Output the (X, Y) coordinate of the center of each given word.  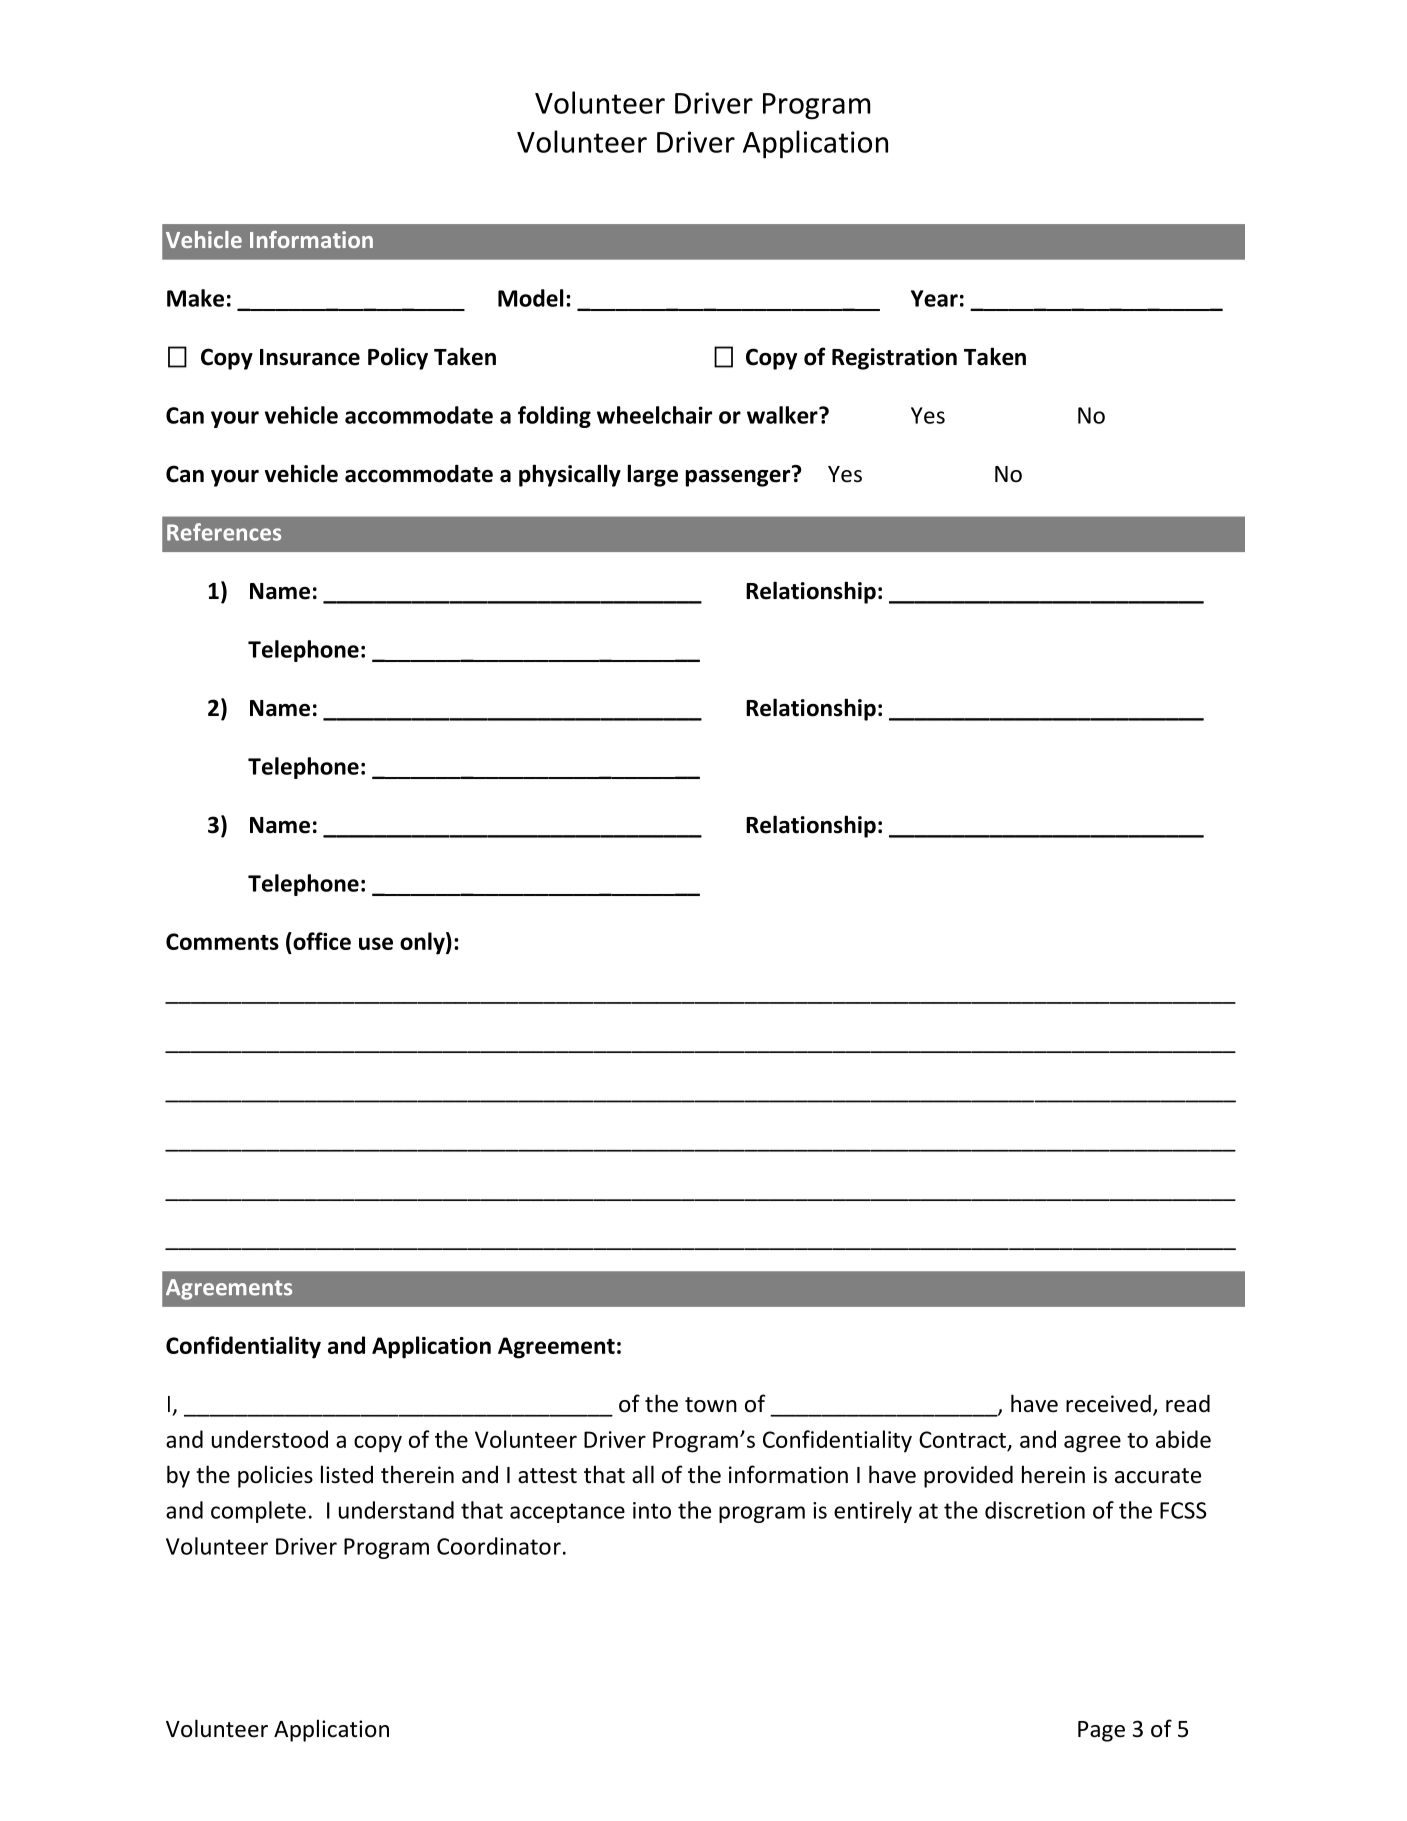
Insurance (310, 357)
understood (270, 1439)
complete (258, 1512)
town (711, 1405)
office (321, 941)
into (652, 1510)
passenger (739, 477)
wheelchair (654, 415)
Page (1101, 1731)
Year (934, 298)
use (376, 943)
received (1108, 1403)
